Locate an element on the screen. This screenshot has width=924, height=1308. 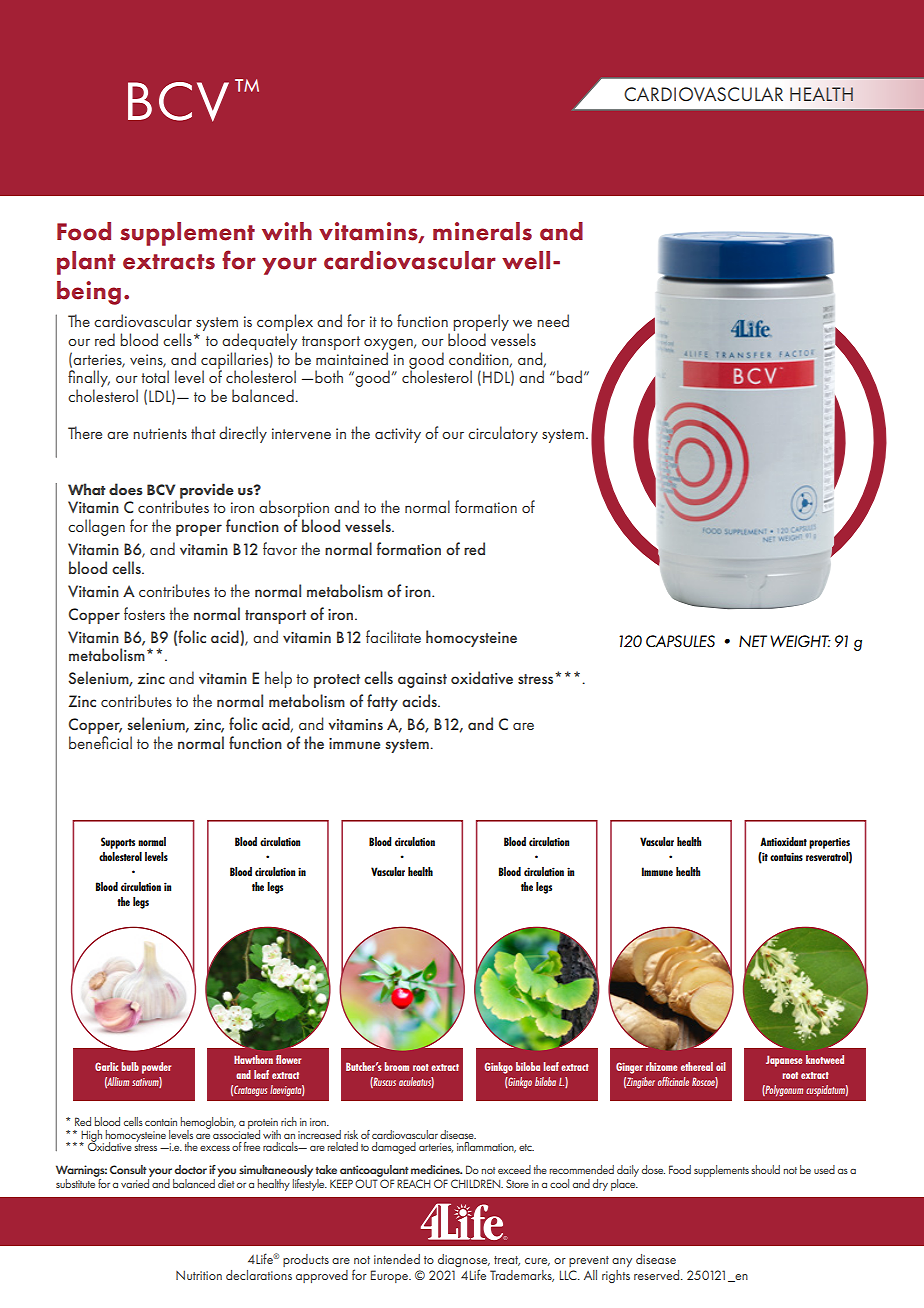
need is located at coordinates (553, 320).
